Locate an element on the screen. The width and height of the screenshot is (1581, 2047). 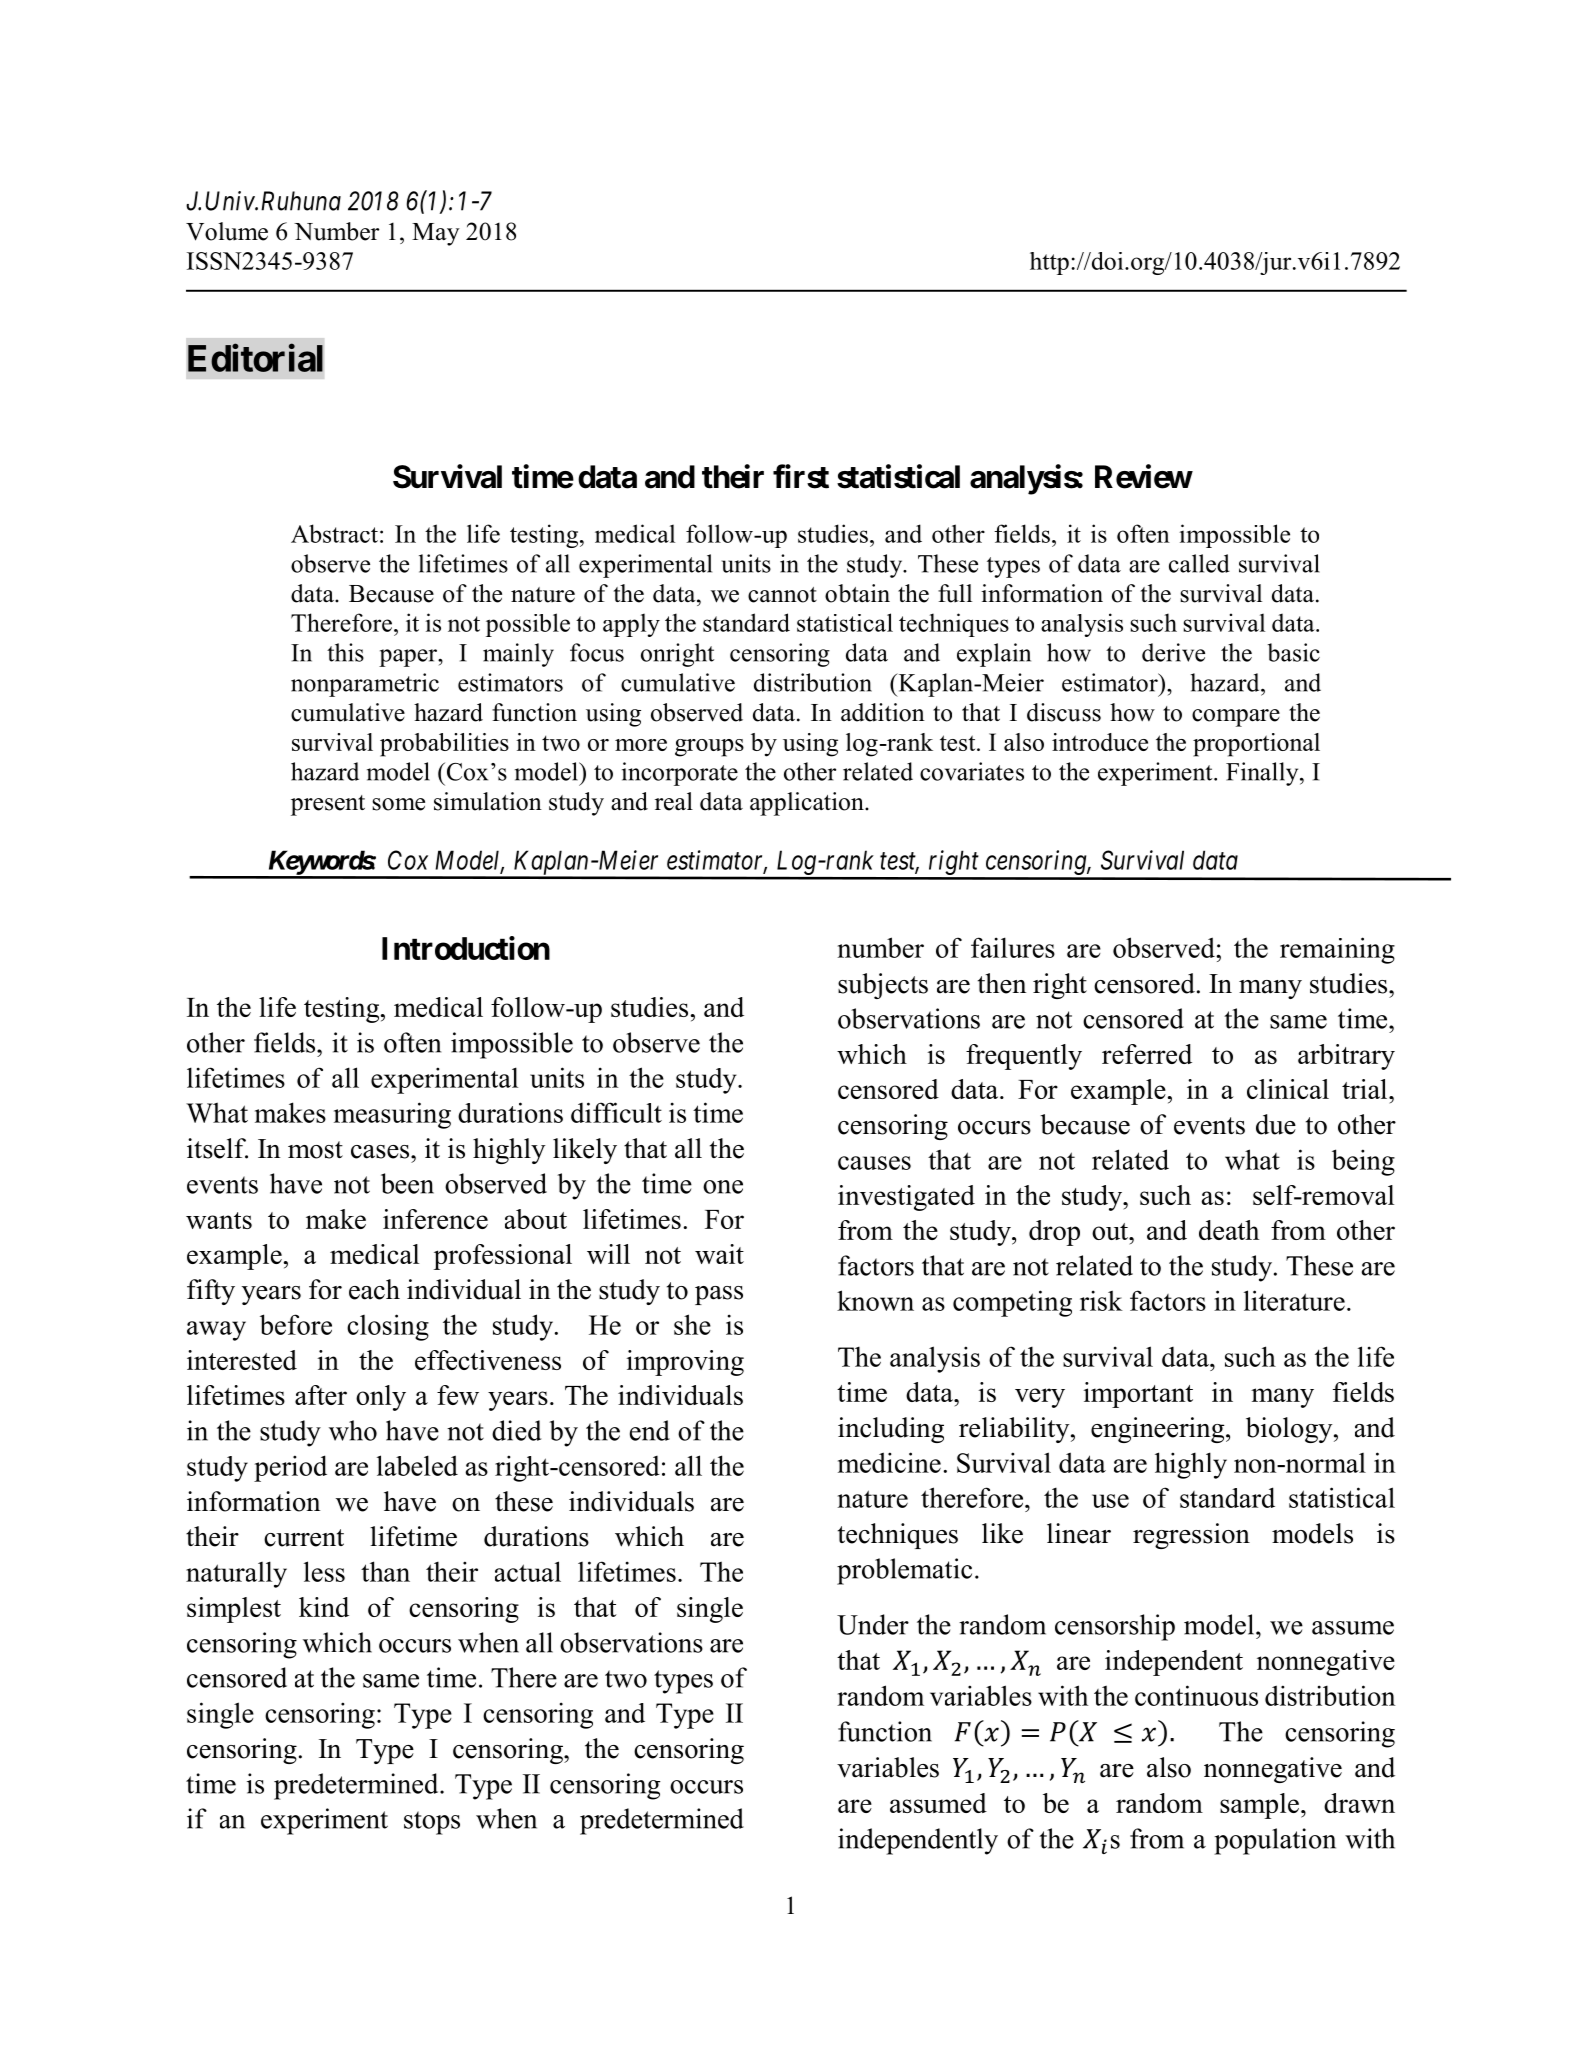
Abstract is located at coordinates (334, 533).
